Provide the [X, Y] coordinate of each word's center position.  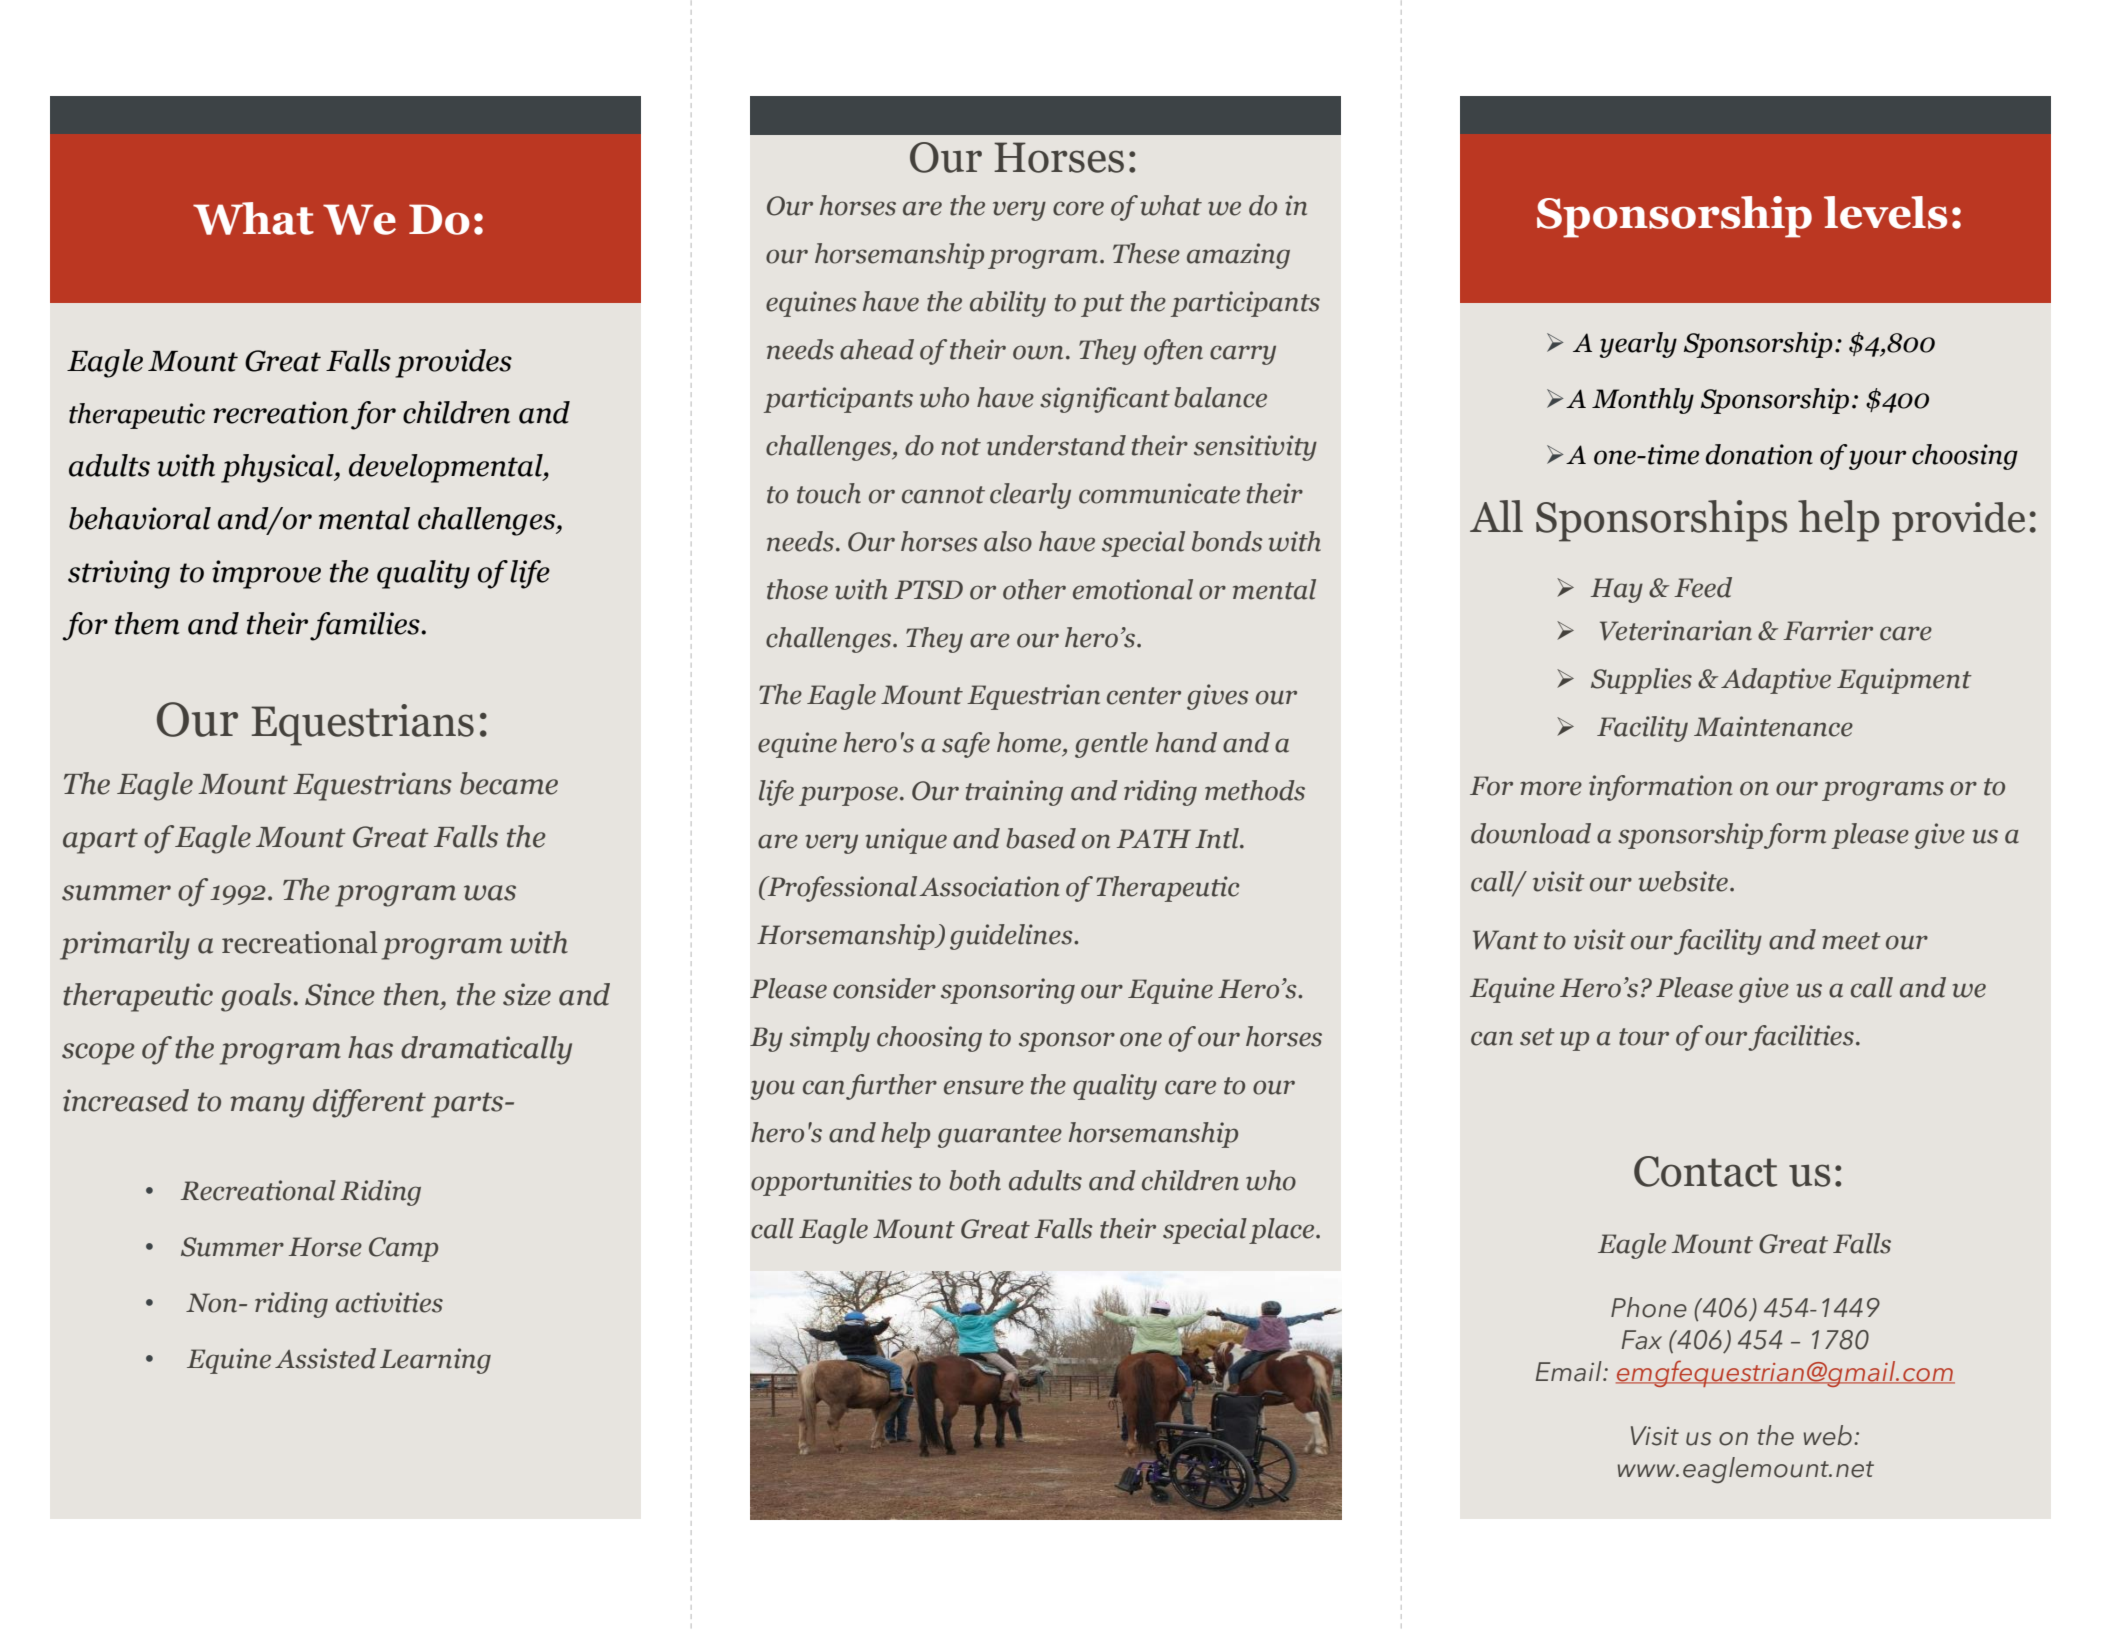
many [268, 1107]
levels [1885, 212]
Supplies [1641, 681]
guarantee [1000, 1136]
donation [1759, 454]
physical [278, 468]
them [147, 623]
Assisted [325, 1358]
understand [1056, 445]
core [1078, 208]
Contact [1705, 1171]
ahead [877, 349]
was [490, 893]
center [1144, 696]
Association [989, 886]
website [1684, 881]
